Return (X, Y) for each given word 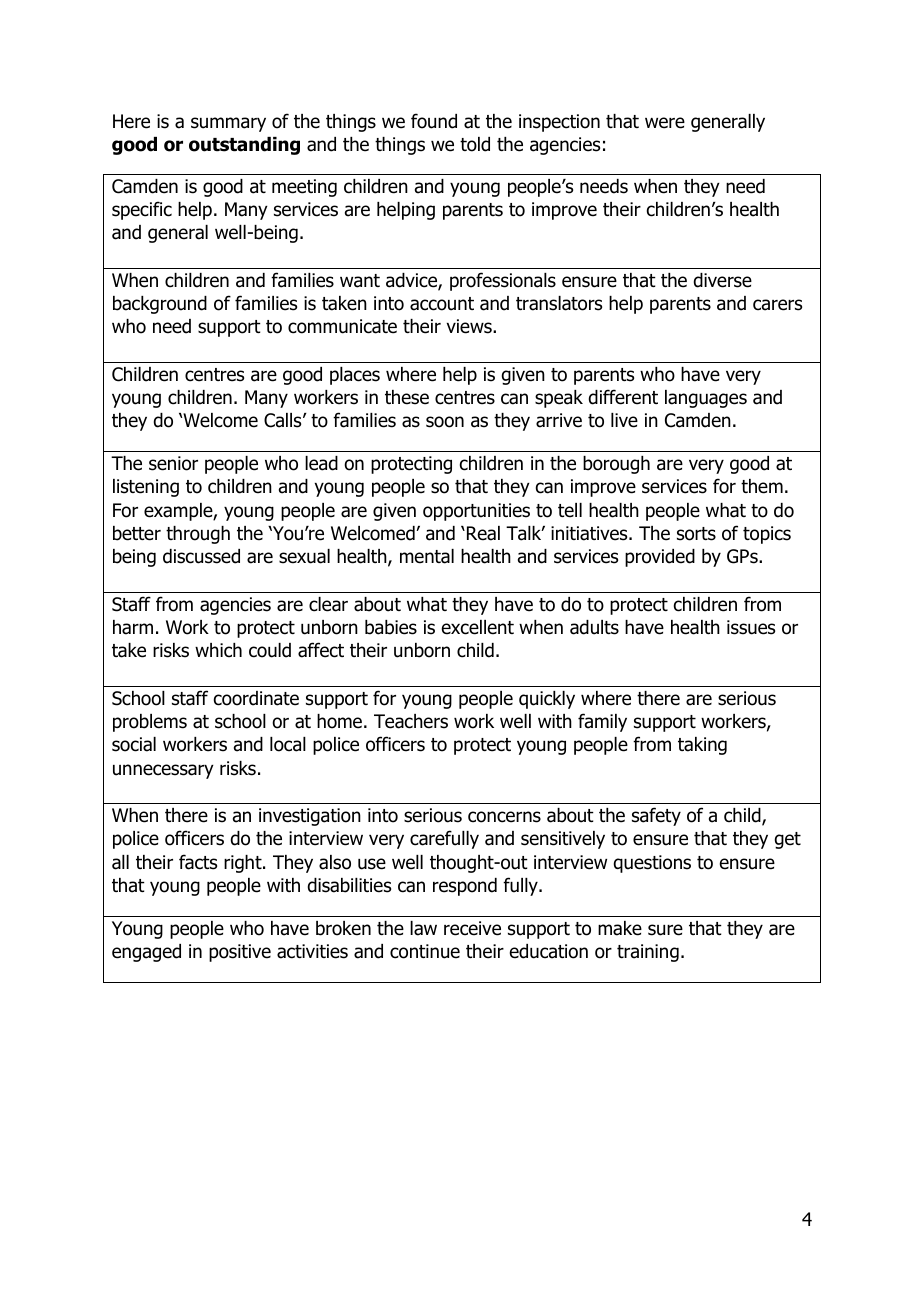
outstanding (244, 146)
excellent (478, 627)
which (218, 650)
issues (751, 627)
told (475, 144)
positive (240, 953)
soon (445, 422)
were (665, 123)
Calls (284, 420)
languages (706, 399)
